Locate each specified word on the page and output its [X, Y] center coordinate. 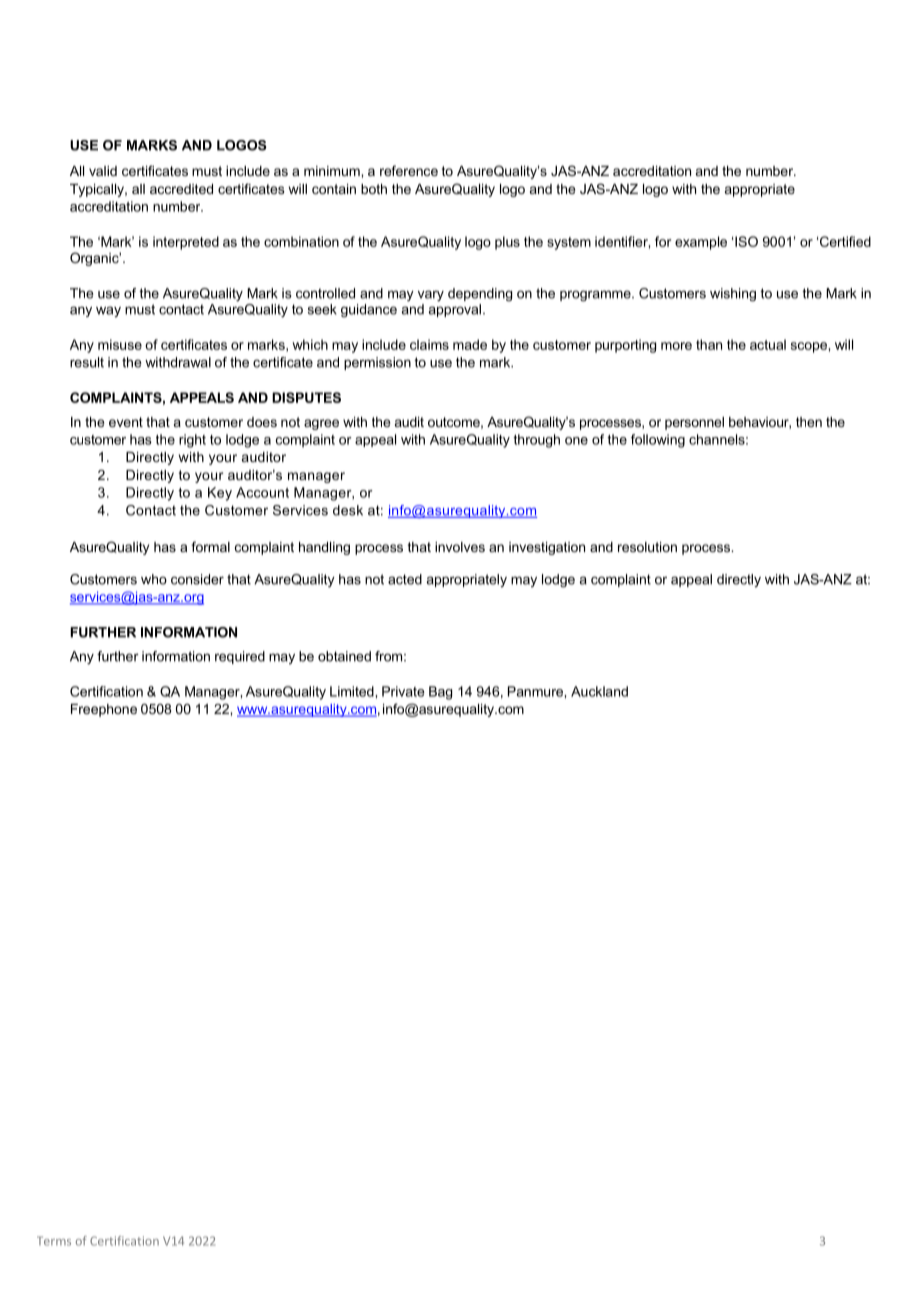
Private [403, 691]
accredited [181, 189]
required [240, 657]
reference [409, 170]
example [701, 243]
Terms [54, 1241]
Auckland [599, 691]
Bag [440, 693]
